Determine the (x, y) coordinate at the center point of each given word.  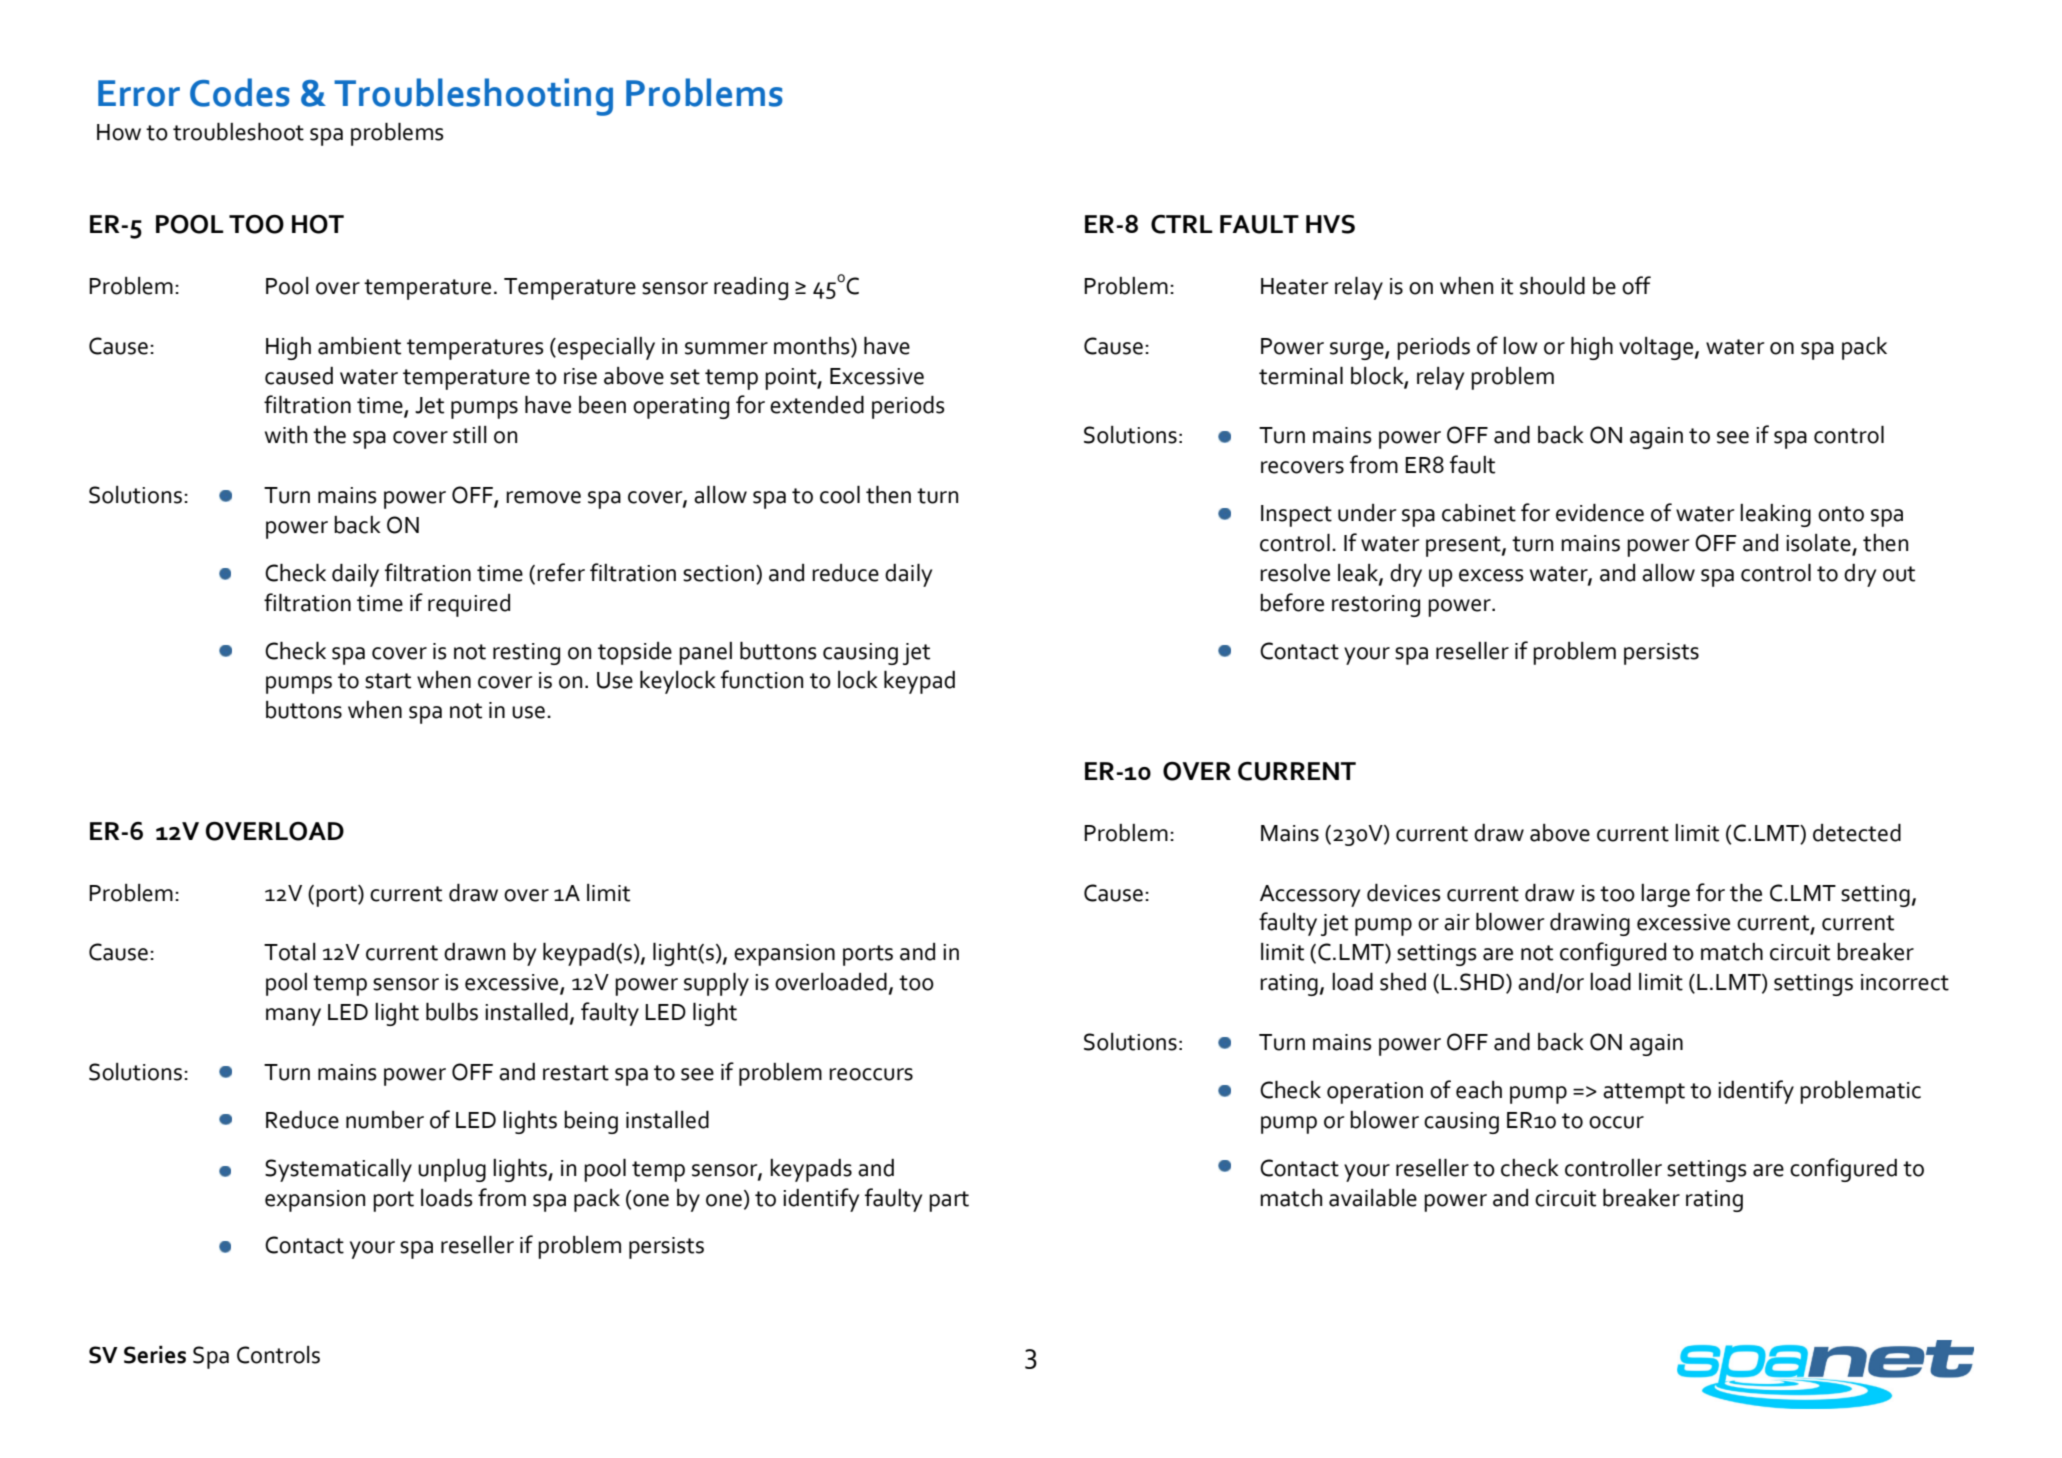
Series (155, 1355)
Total (290, 952)
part (949, 1201)
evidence (1600, 513)
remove (543, 497)
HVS (1330, 224)
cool (840, 495)
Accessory (1310, 896)
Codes (240, 92)
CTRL (1182, 224)
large (1665, 895)
